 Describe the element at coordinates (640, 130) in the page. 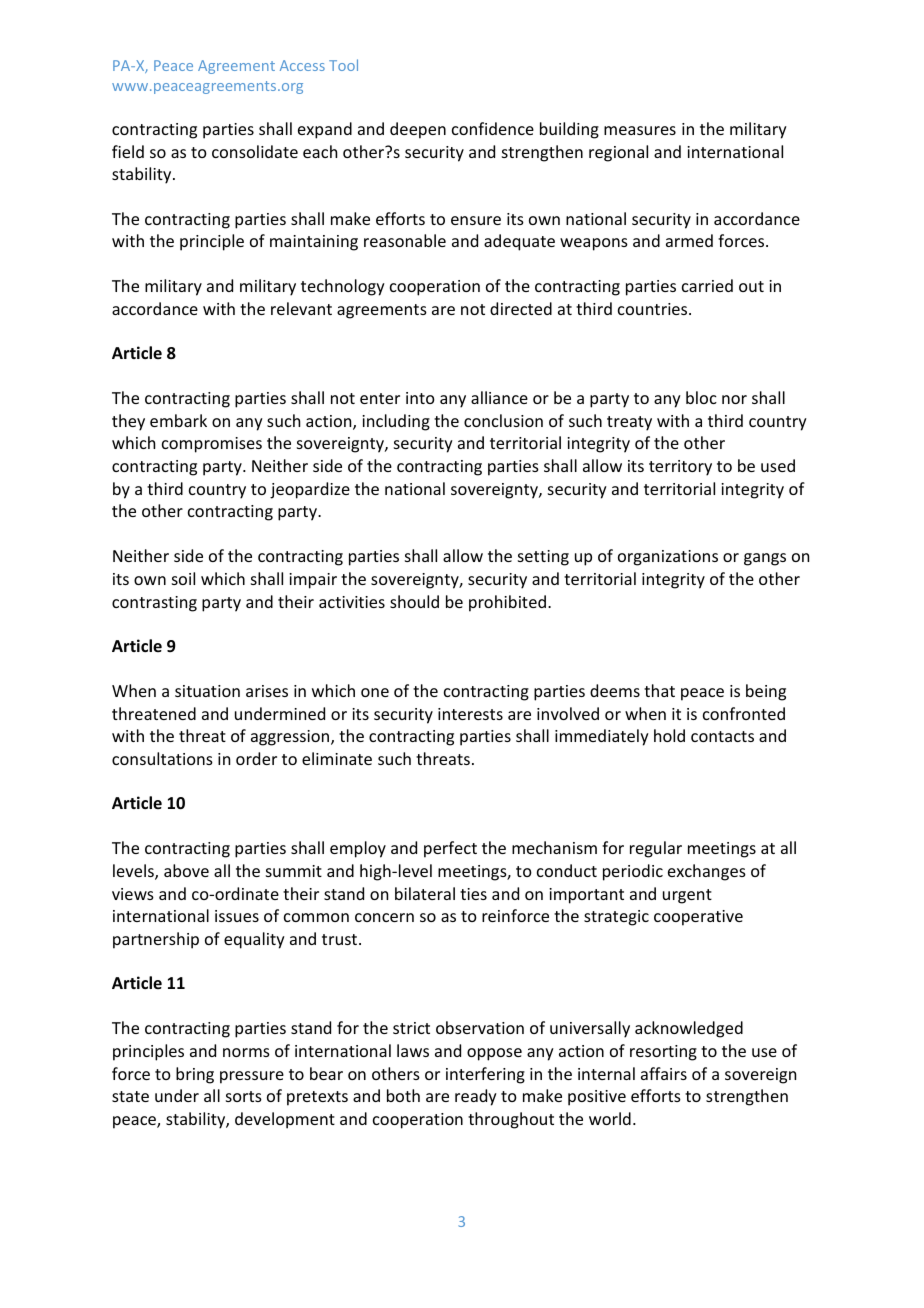

I see `measures` at that location.
